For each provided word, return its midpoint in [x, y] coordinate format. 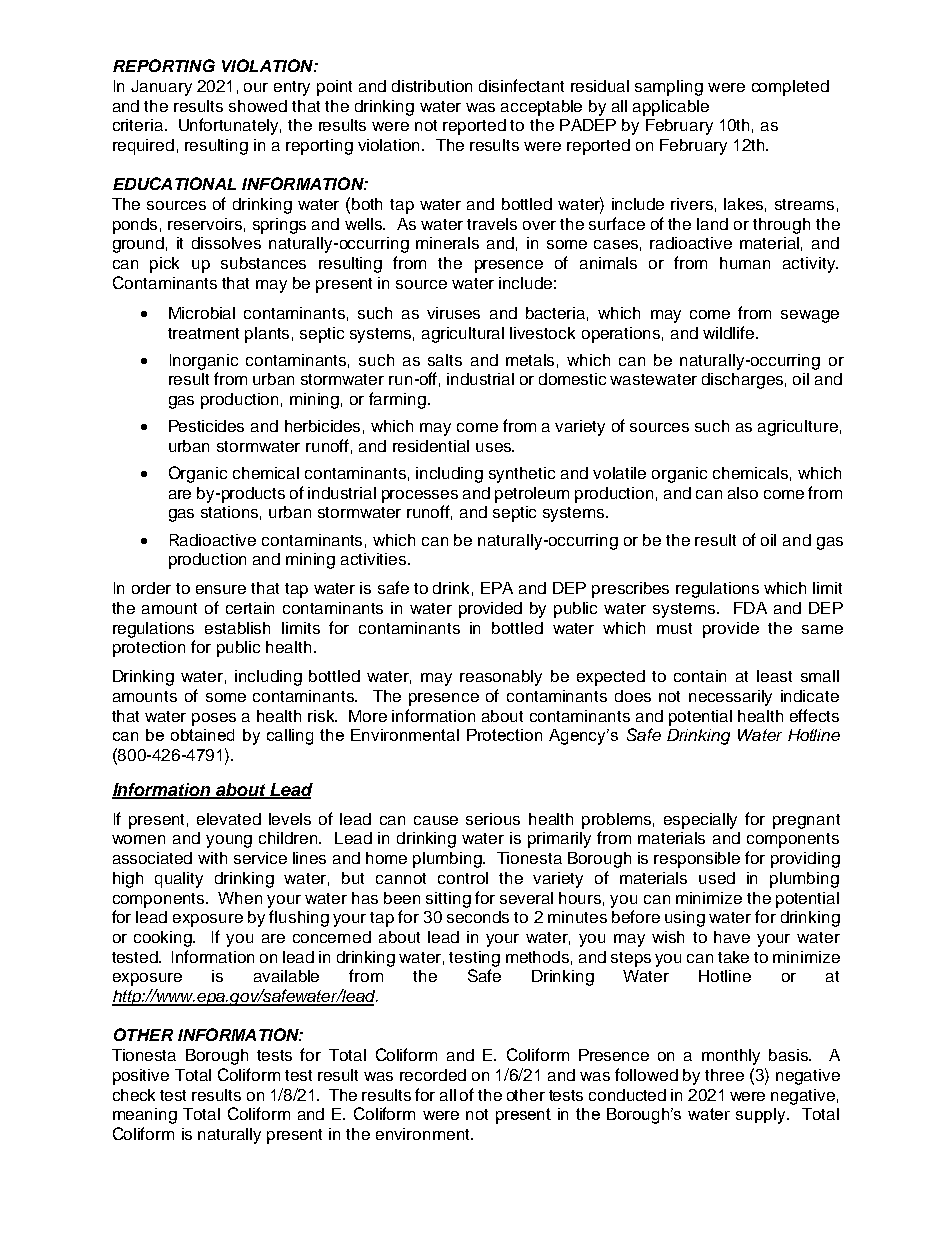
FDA [750, 608]
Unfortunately [230, 126]
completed [790, 88]
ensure [221, 589]
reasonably [501, 678]
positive [141, 1077]
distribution [432, 86]
